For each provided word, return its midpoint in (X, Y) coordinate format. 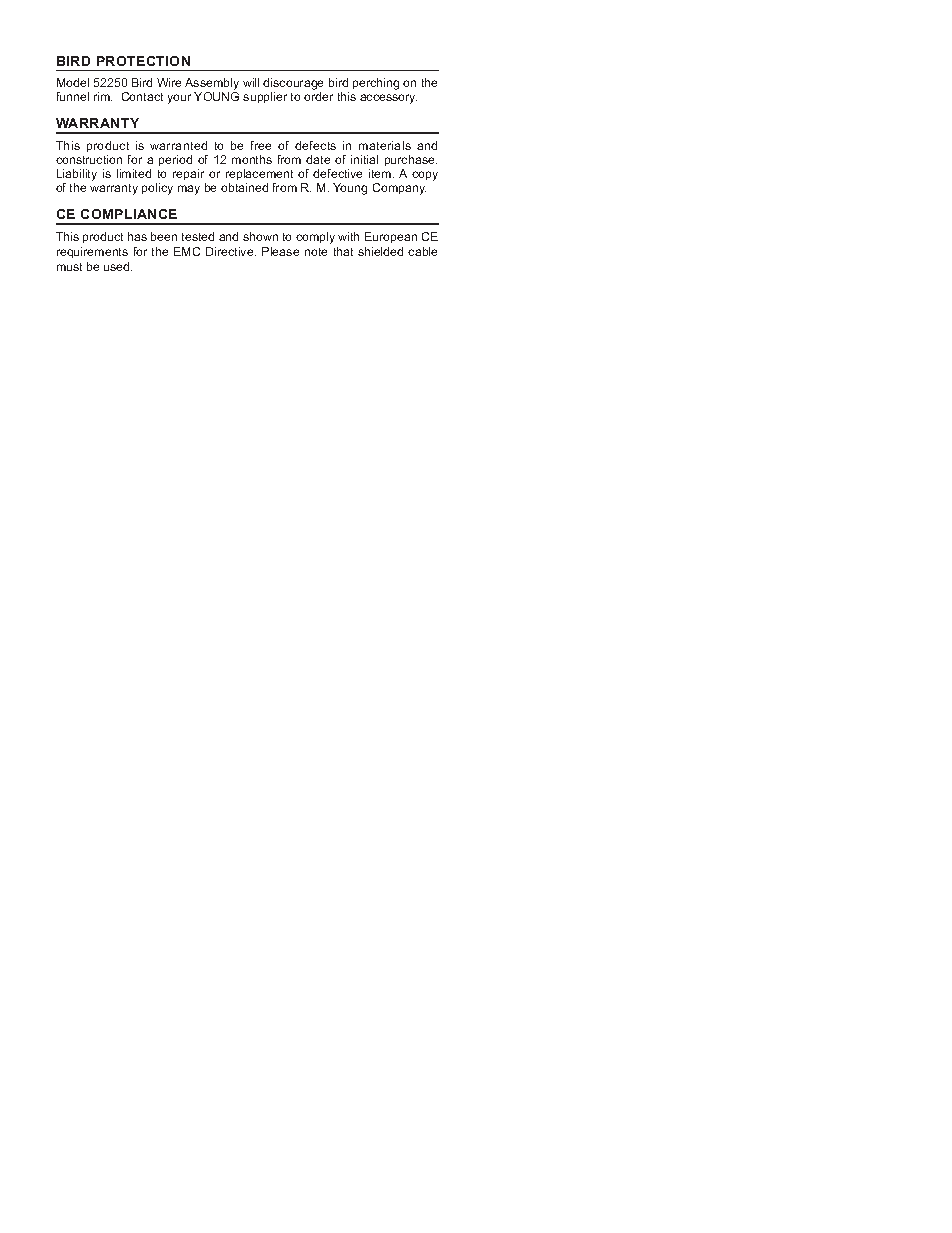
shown (260, 236)
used (118, 266)
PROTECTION (143, 61)
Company (399, 189)
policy (157, 189)
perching (376, 84)
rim (103, 96)
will (251, 82)
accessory (388, 99)
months (252, 159)
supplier (265, 97)
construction (89, 159)
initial (364, 159)
